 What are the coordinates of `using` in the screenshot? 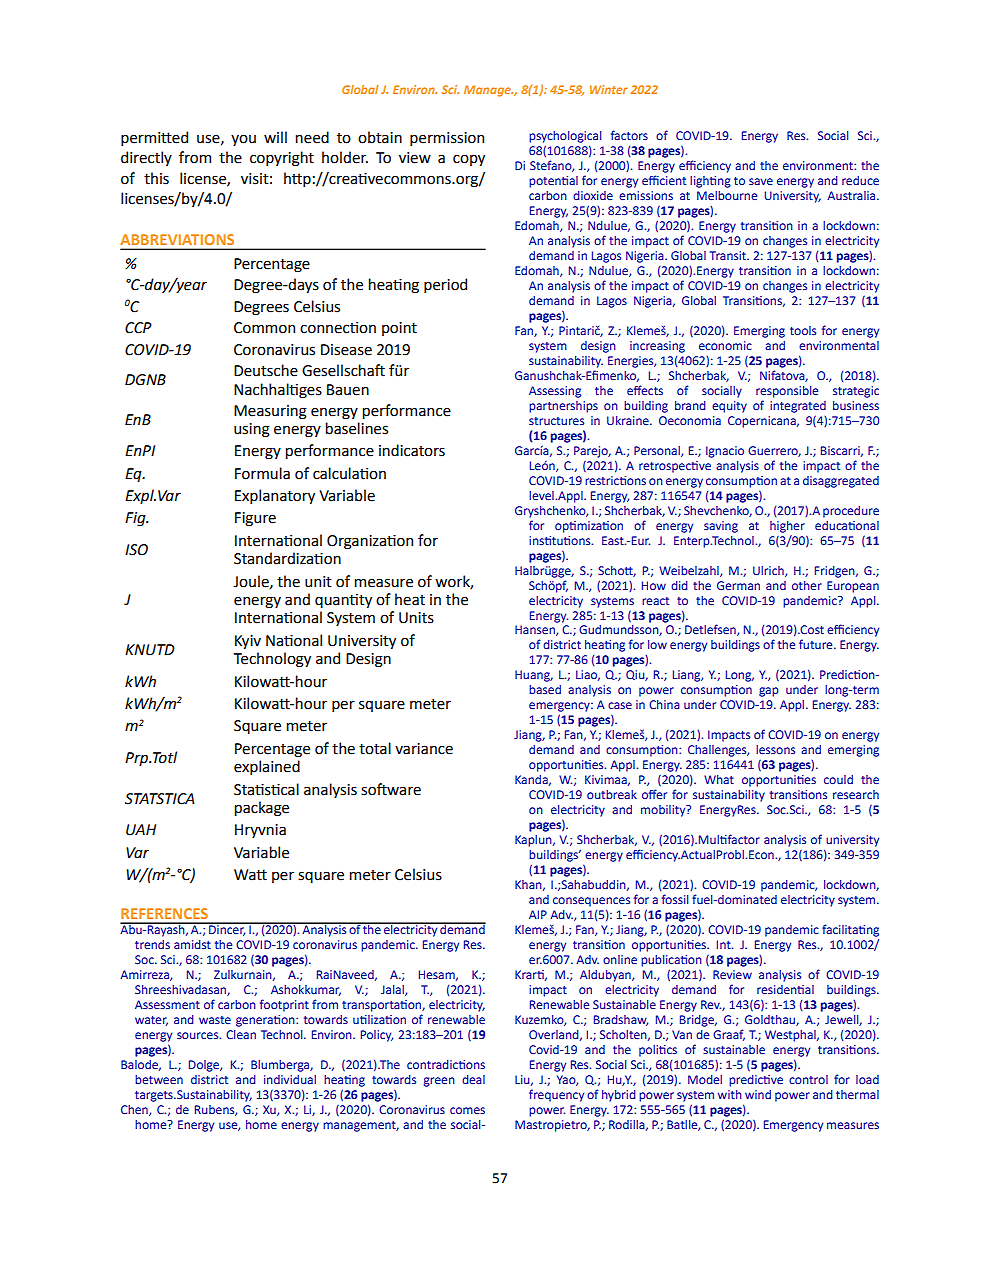 It's located at (252, 430).
